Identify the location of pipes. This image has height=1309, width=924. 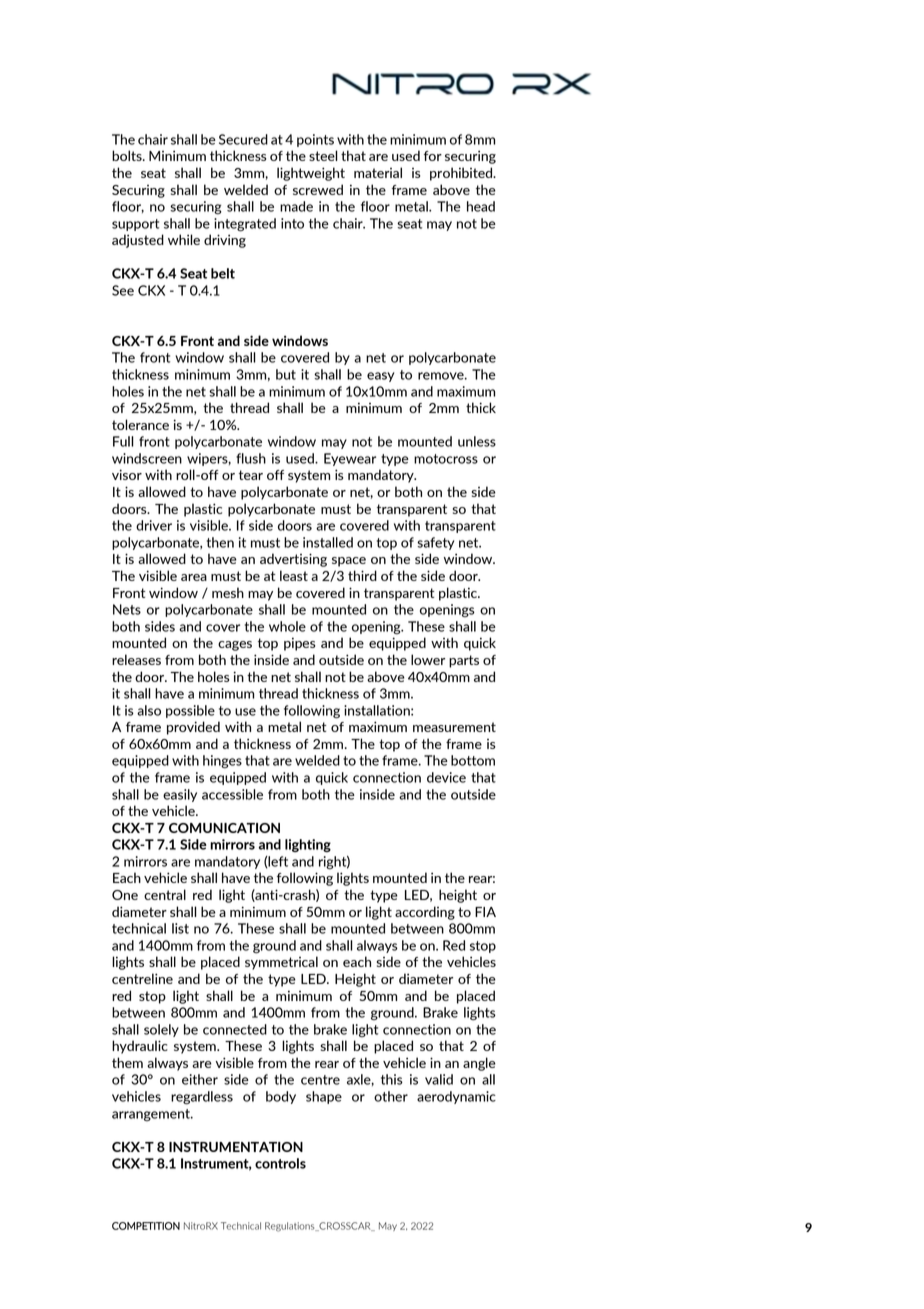
(299, 644).
